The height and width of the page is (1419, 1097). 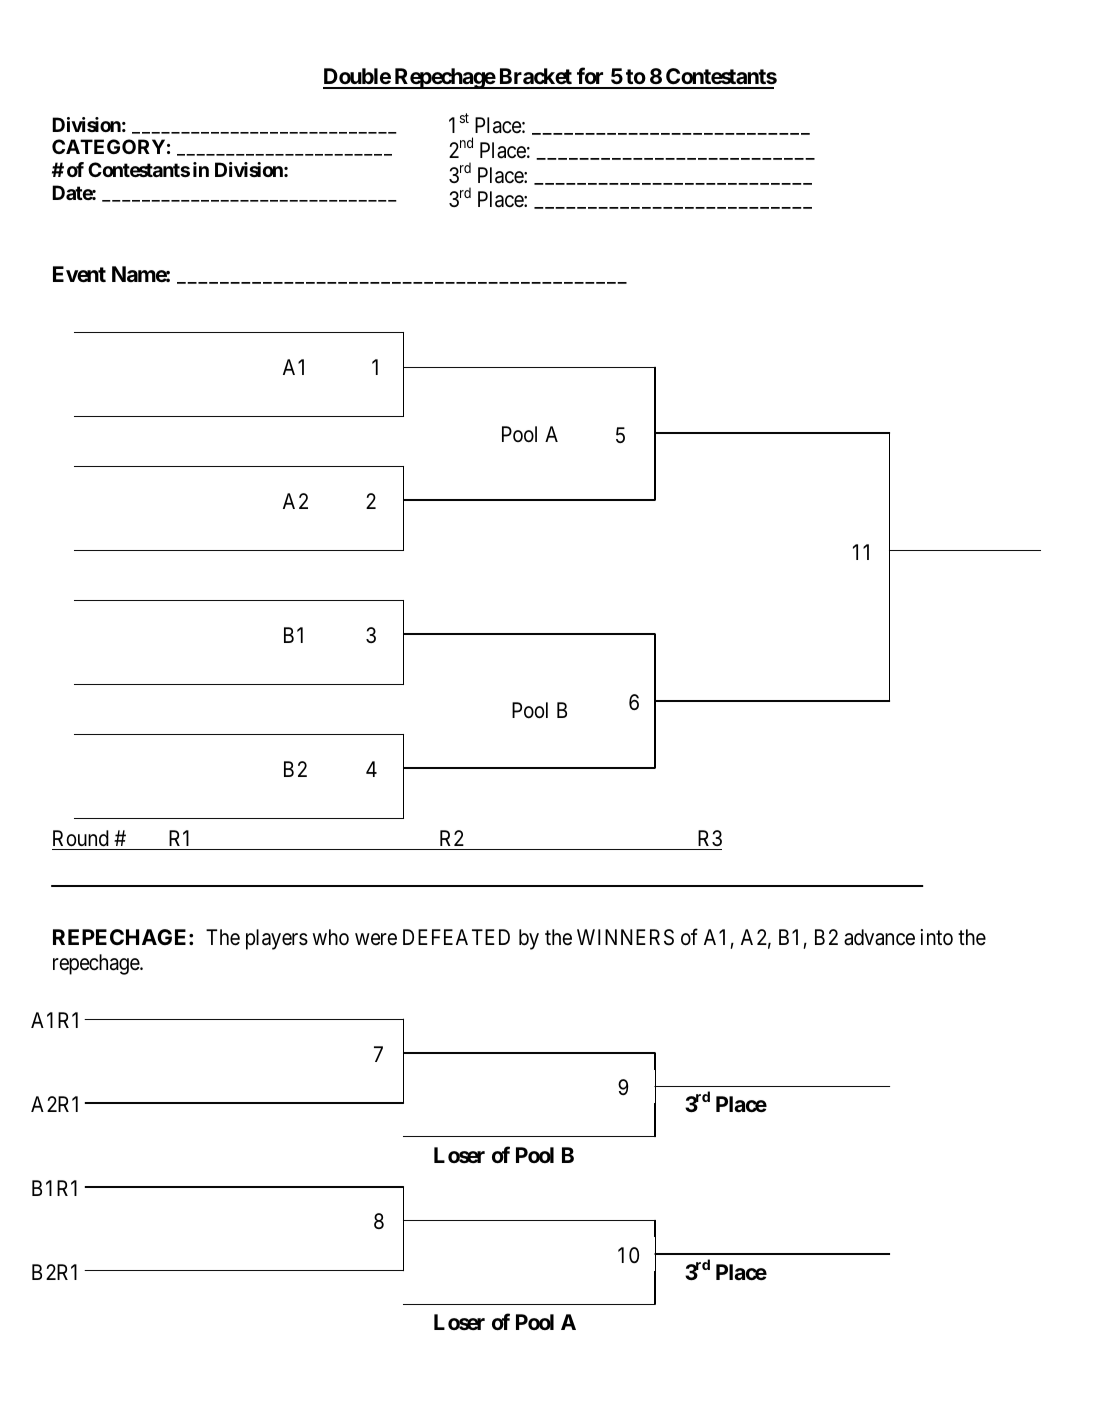 What do you see at coordinates (81, 838) in the page?
I see `Round` at bounding box center [81, 838].
